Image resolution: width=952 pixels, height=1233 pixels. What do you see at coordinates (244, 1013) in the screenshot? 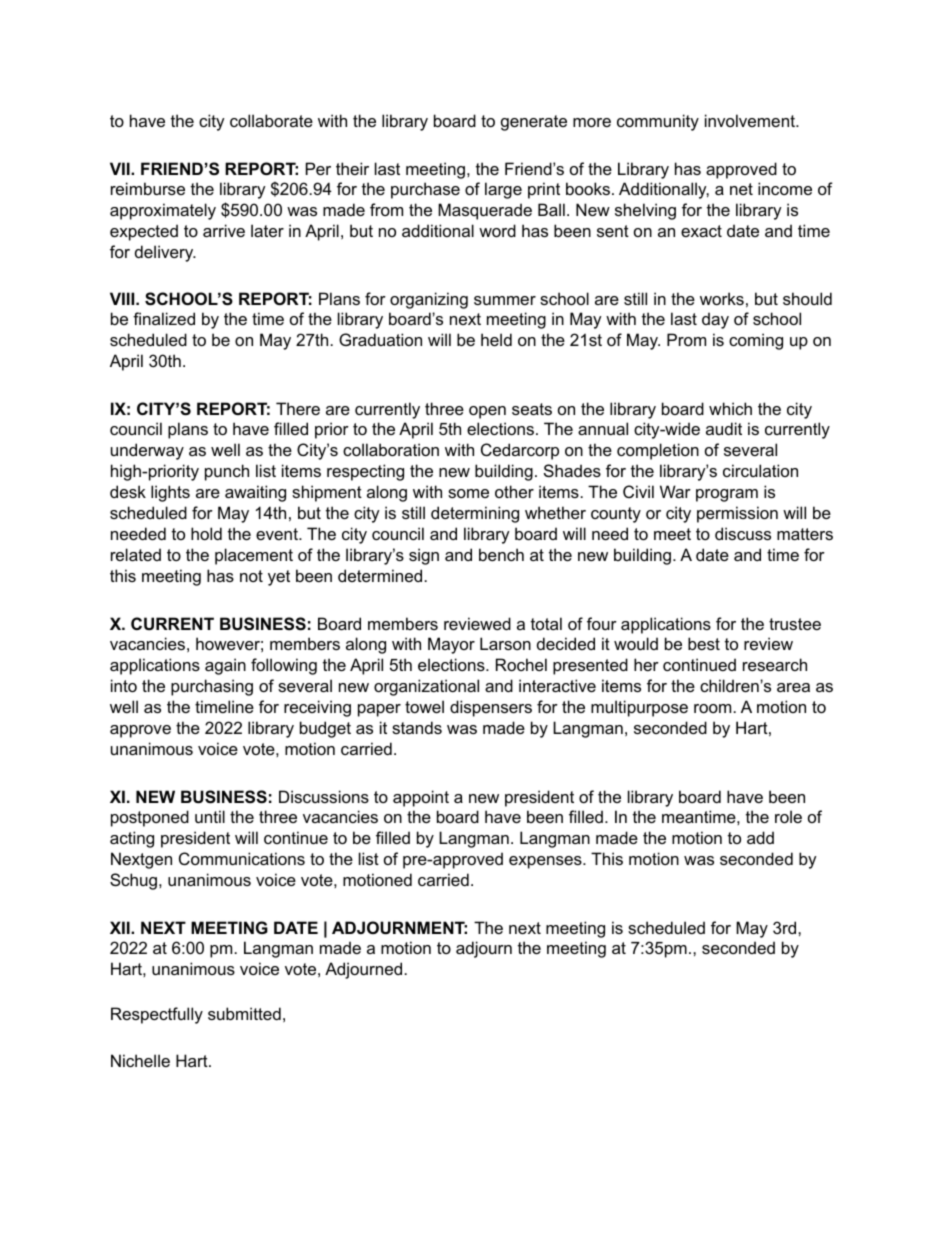
I see `submitted` at bounding box center [244, 1013].
